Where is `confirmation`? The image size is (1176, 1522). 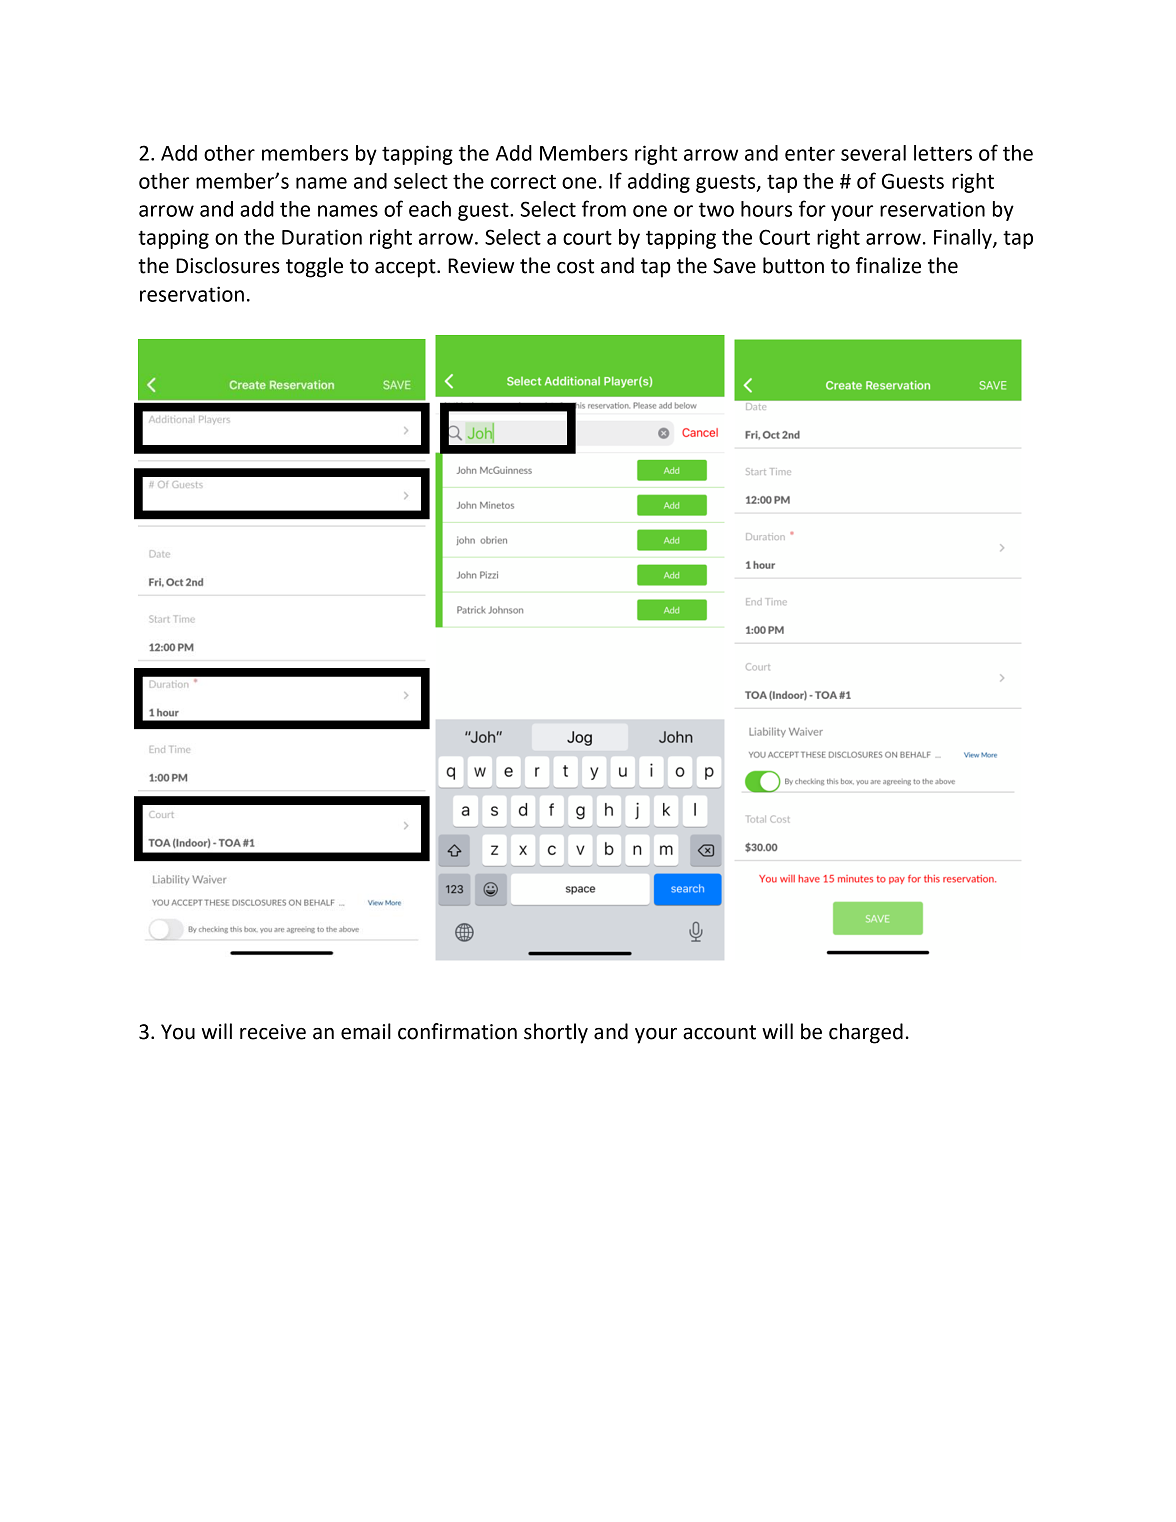 confirmation is located at coordinates (457, 1031).
